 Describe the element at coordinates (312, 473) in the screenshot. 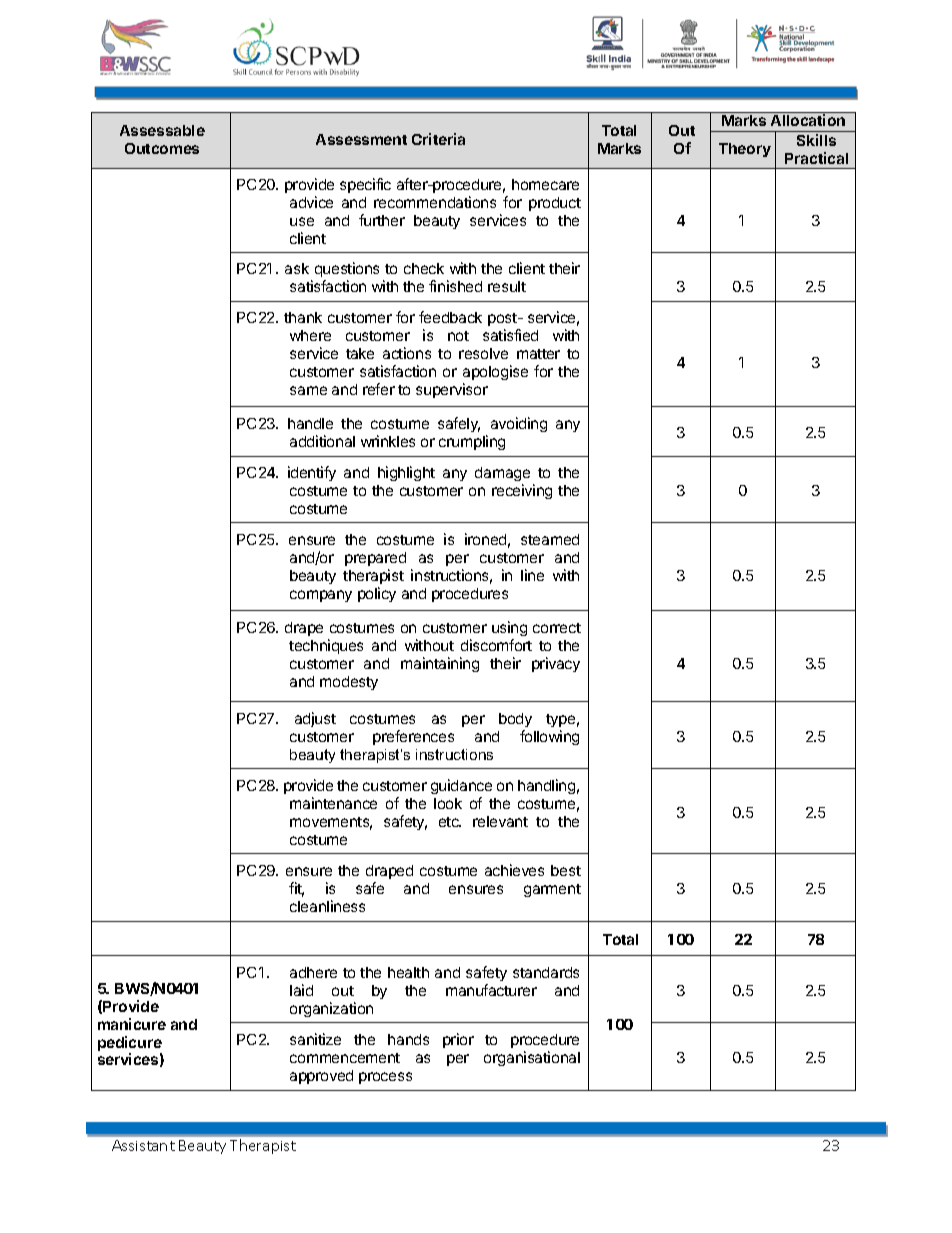

I see `identify` at that location.
